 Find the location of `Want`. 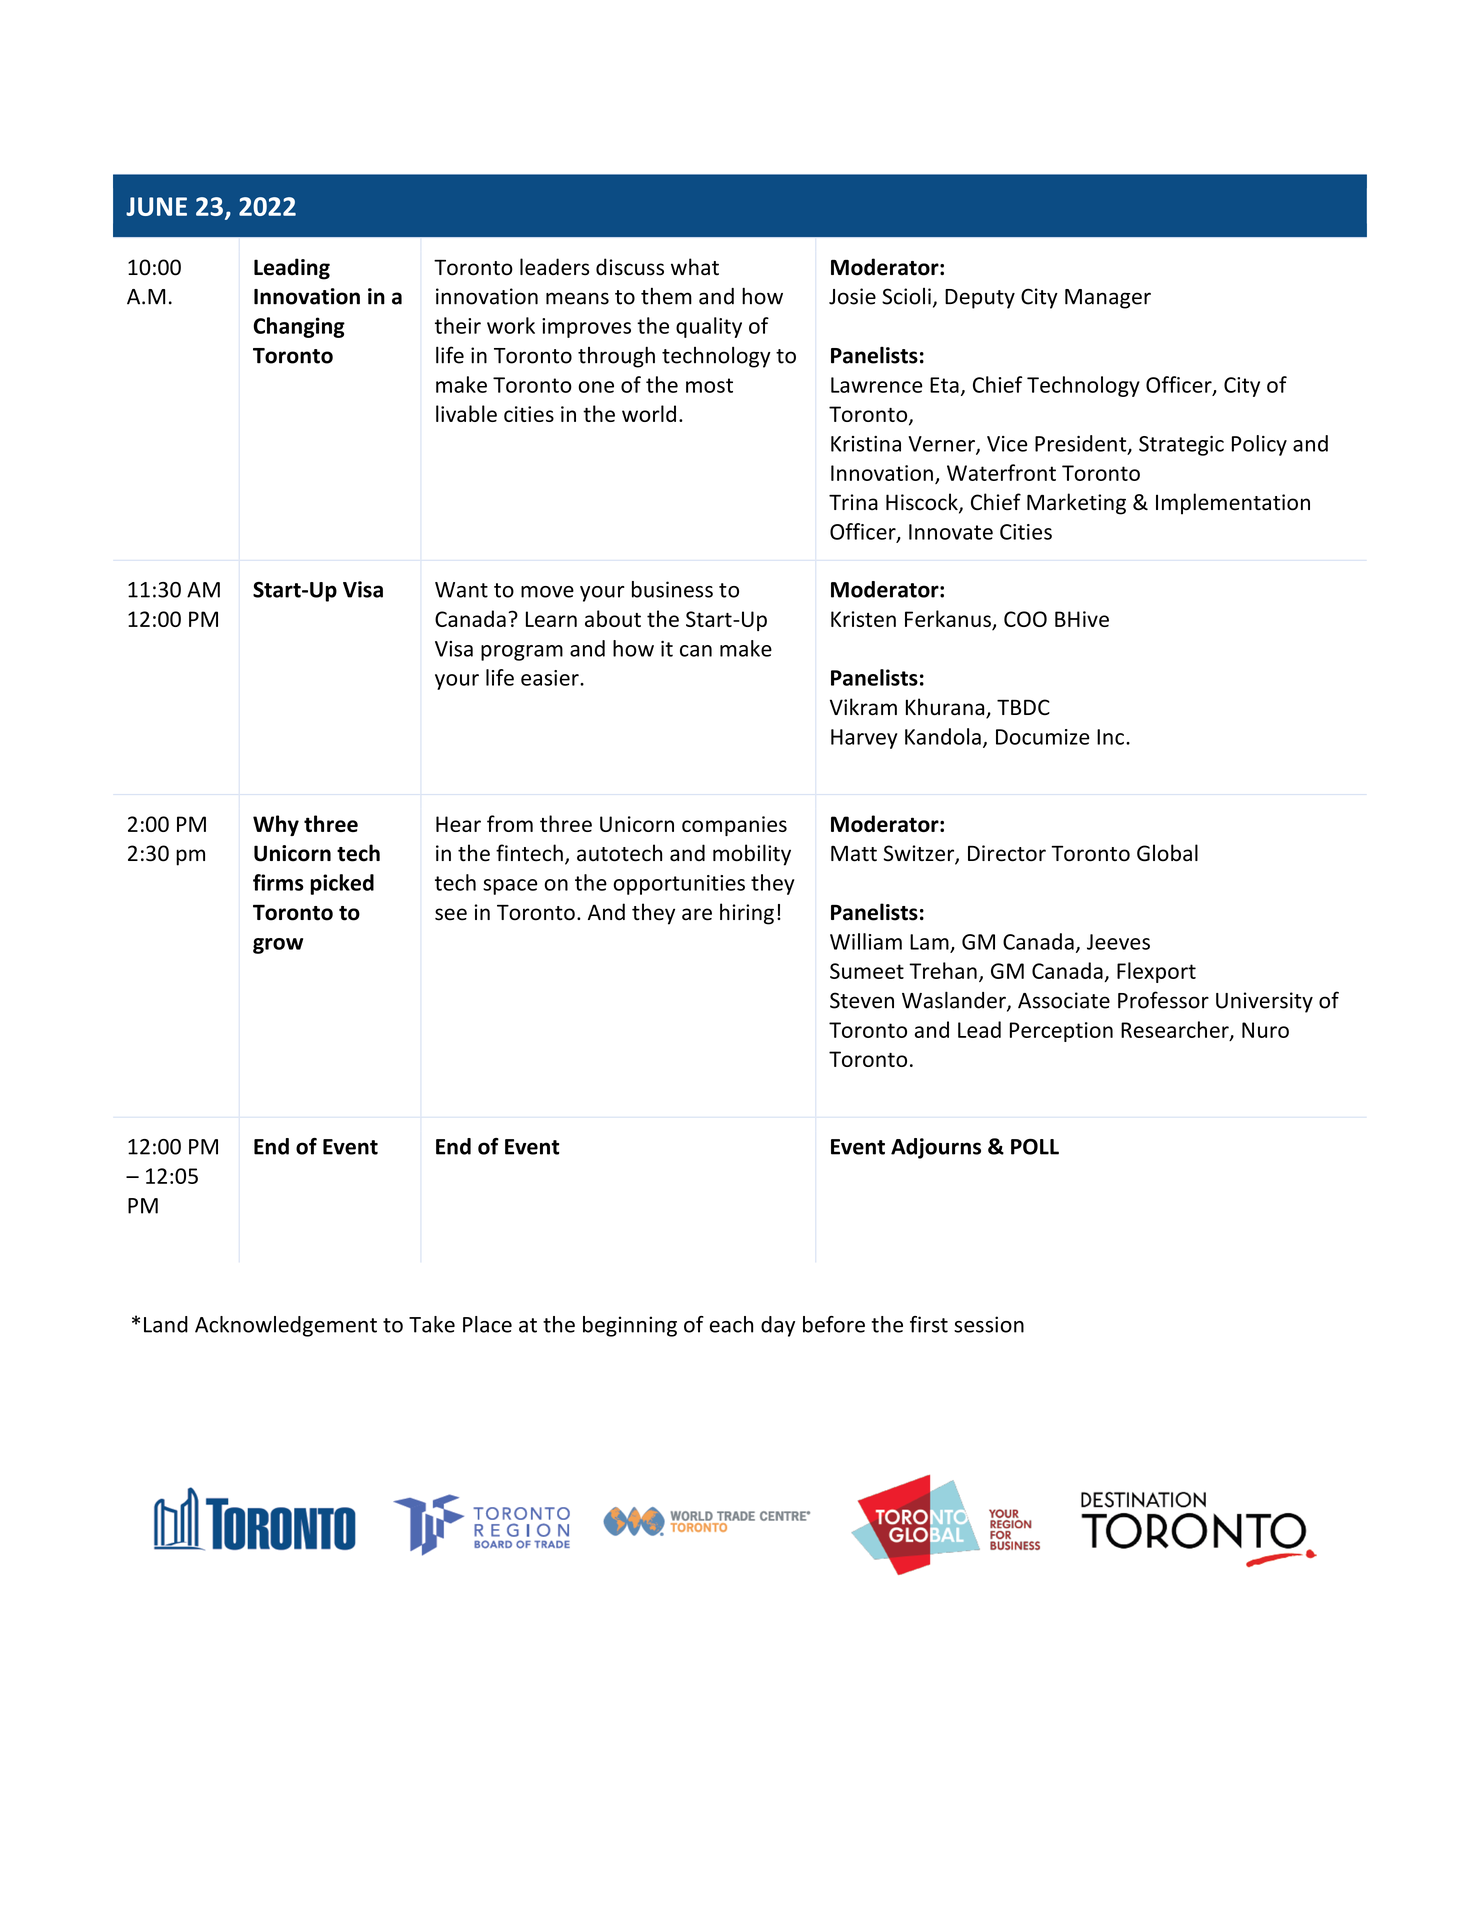

Want is located at coordinates (461, 590).
